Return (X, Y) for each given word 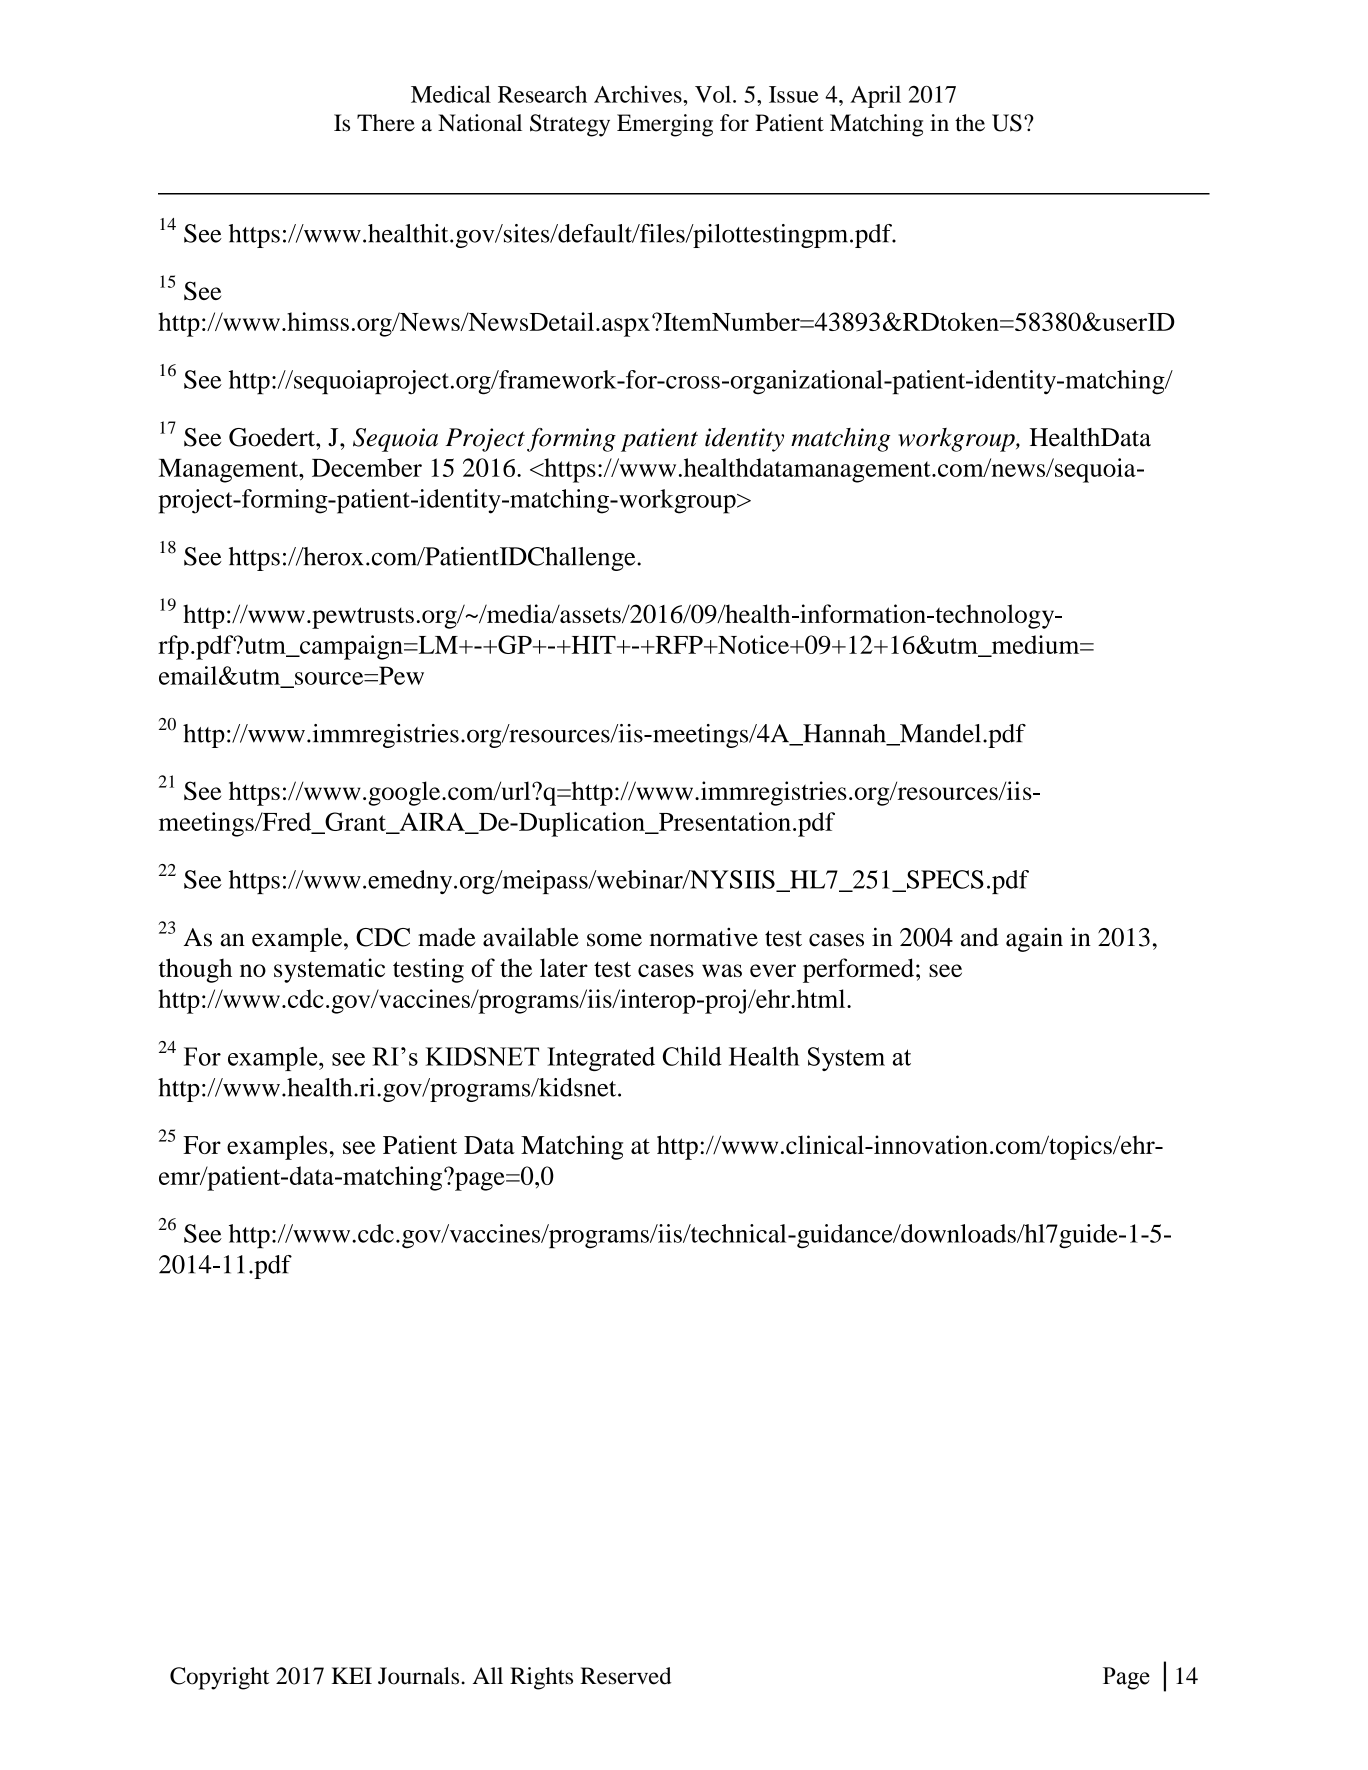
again (1034, 940)
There (386, 123)
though (195, 970)
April (875, 96)
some (614, 940)
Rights (541, 1678)
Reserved (625, 1676)
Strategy (570, 125)
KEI (352, 1675)
